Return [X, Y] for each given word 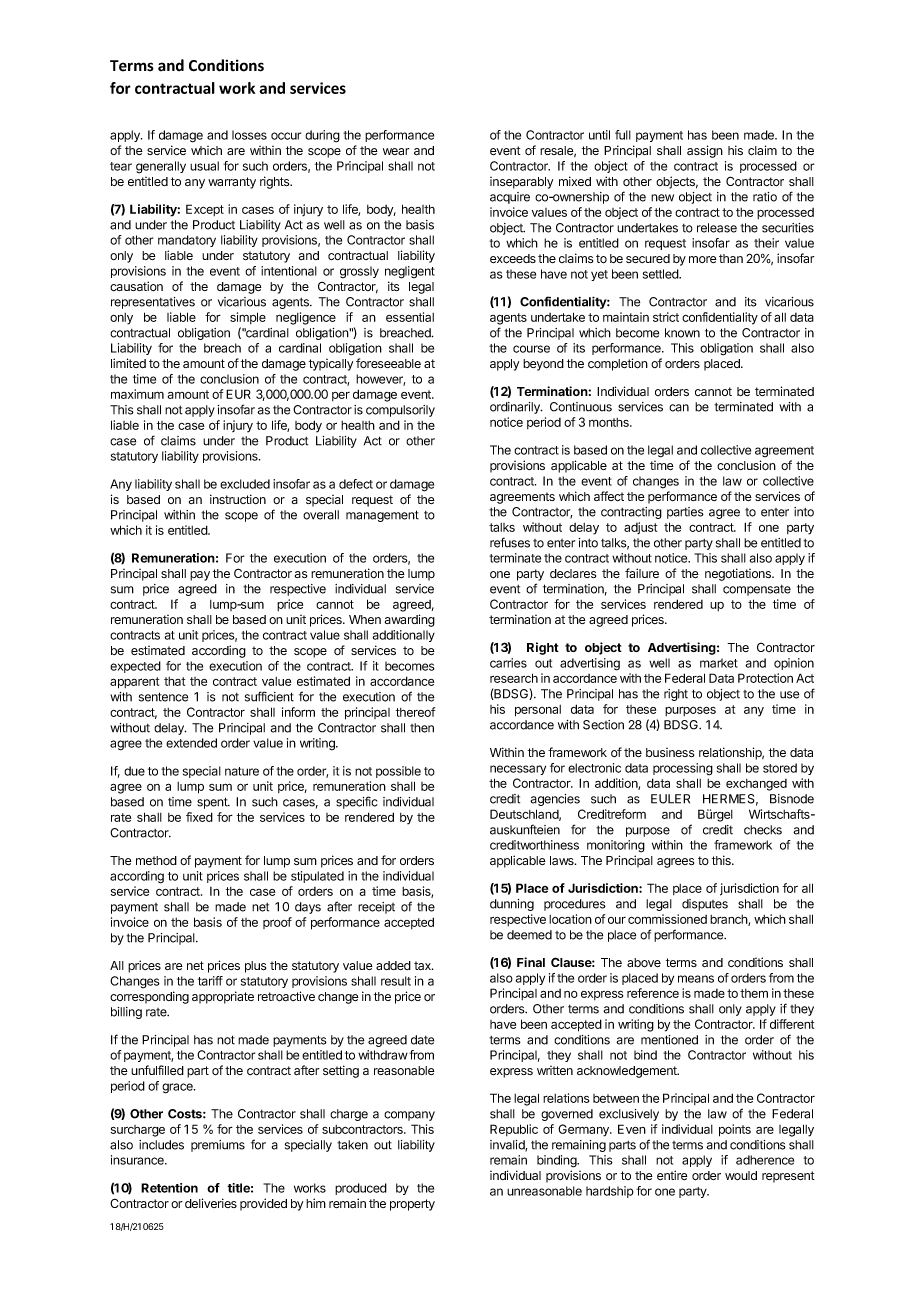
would [741, 1176]
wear [396, 151]
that [174, 681]
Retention [169, 1188]
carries [508, 663]
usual [204, 166]
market [719, 663]
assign [705, 151]
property [412, 1205]
